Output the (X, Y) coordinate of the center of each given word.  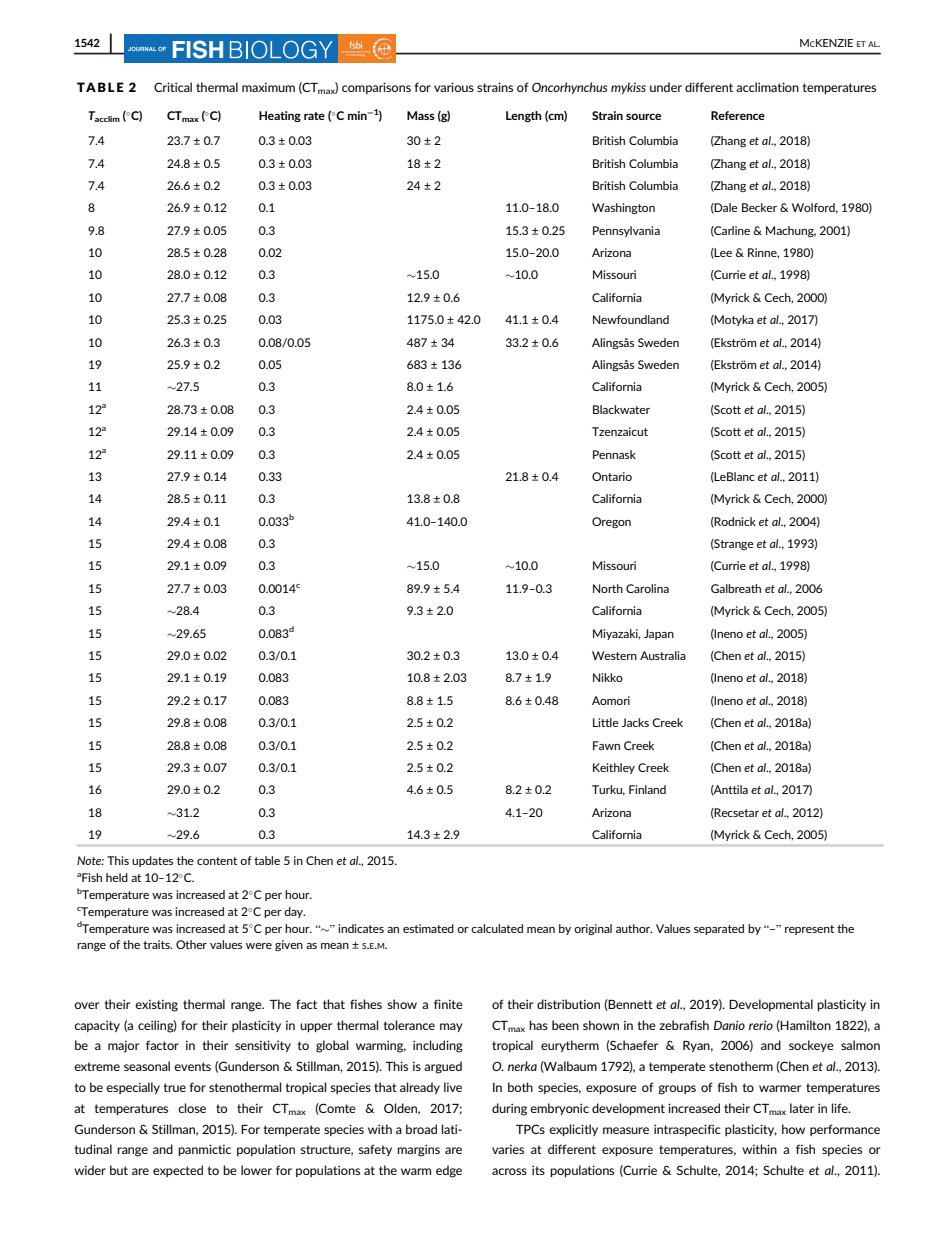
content (217, 861)
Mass (421, 115)
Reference (738, 115)
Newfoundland (631, 319)
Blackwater (621, 409)
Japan (659, 634)
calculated (497, 928)
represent (809, 930)
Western (614, 655)
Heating (280, 116)
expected (178, 1171)
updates (152, 861)
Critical (173, 87)
